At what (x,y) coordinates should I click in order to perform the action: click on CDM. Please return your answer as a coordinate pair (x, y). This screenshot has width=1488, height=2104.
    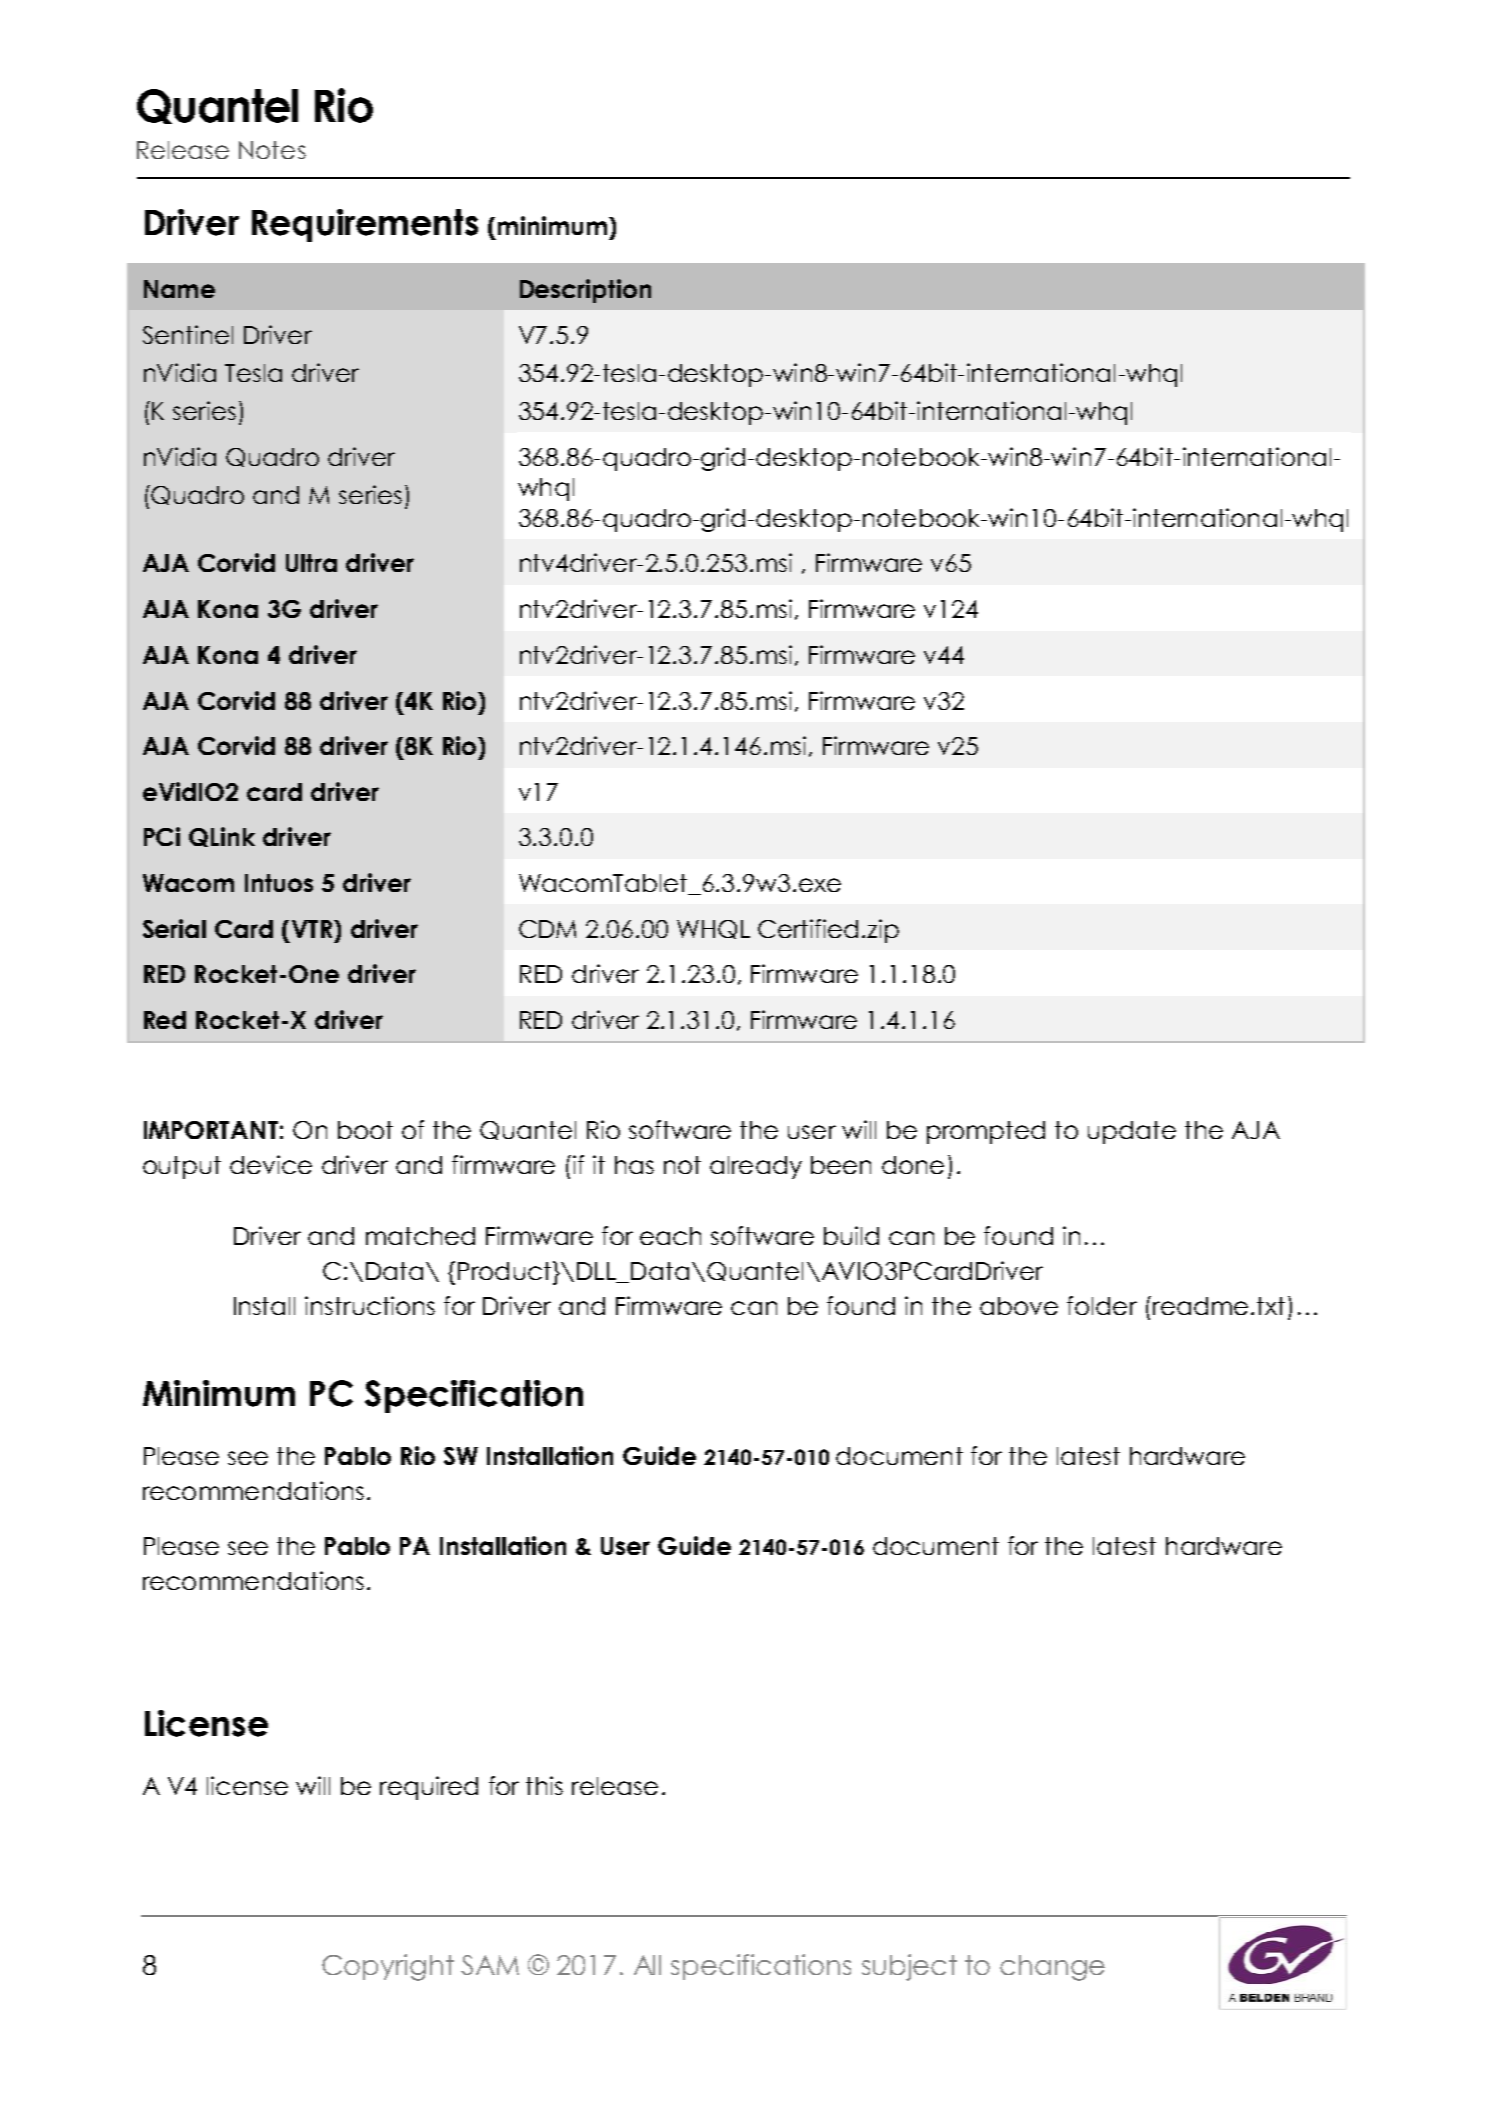
    Looking at the image, I should click on (547, 929).
